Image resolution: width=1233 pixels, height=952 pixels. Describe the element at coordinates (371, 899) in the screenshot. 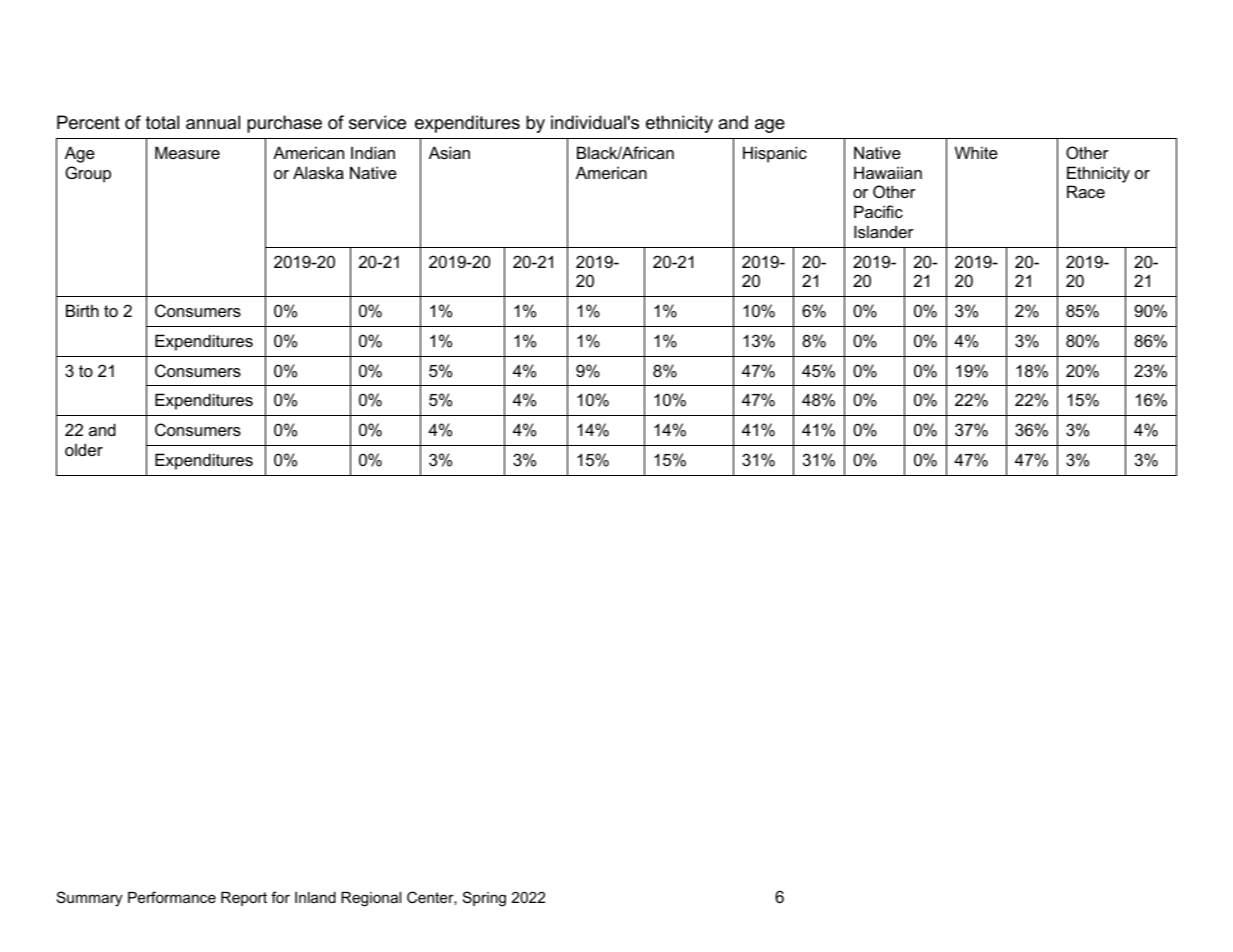

I see `Regional` at that location.
